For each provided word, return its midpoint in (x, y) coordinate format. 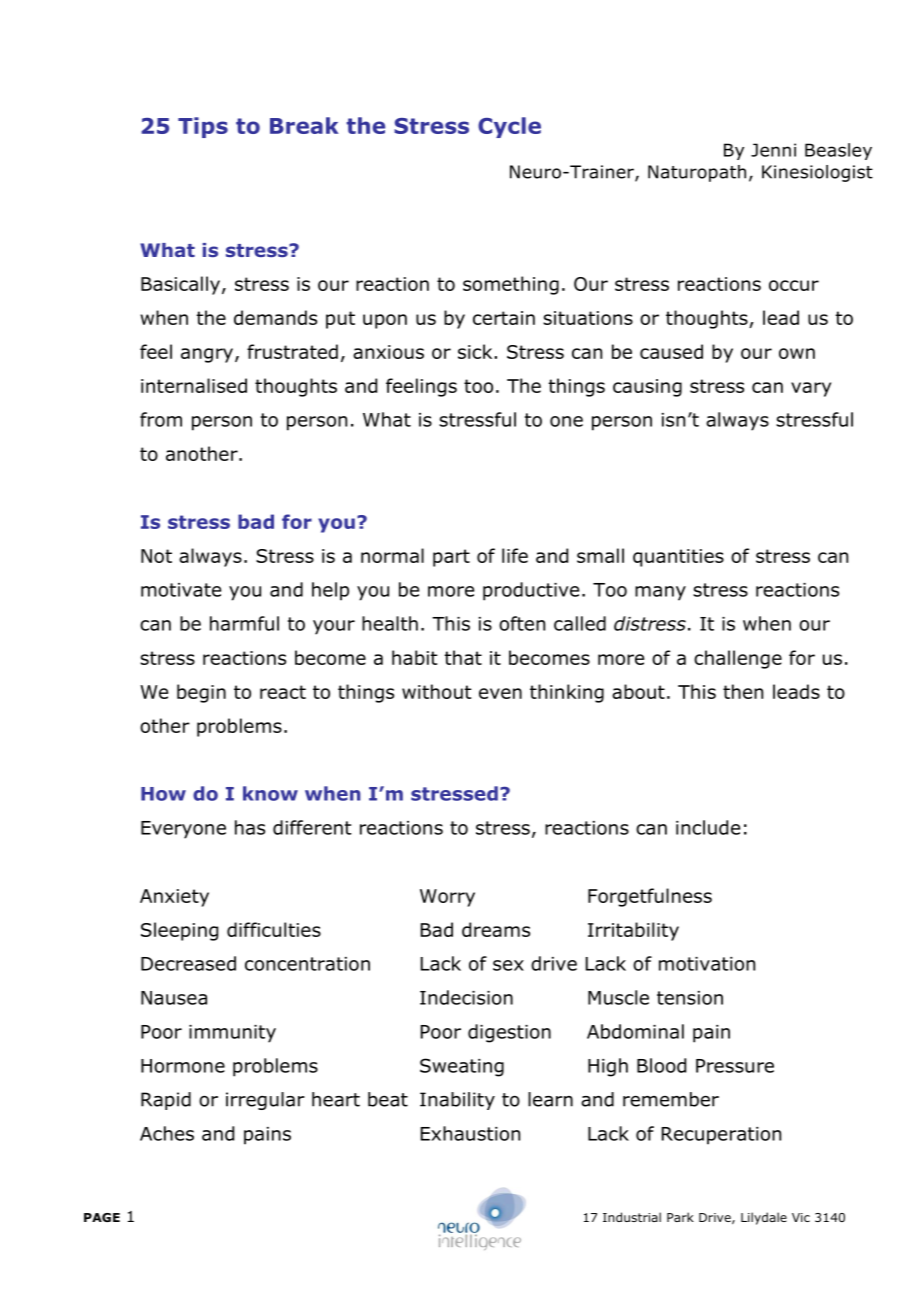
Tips (203, 127)
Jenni (773, 150)
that (463, 657)
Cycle (509, 127)
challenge (738, 659)
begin (201, 693)
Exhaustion (470, 1133)
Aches (167, 1133)
